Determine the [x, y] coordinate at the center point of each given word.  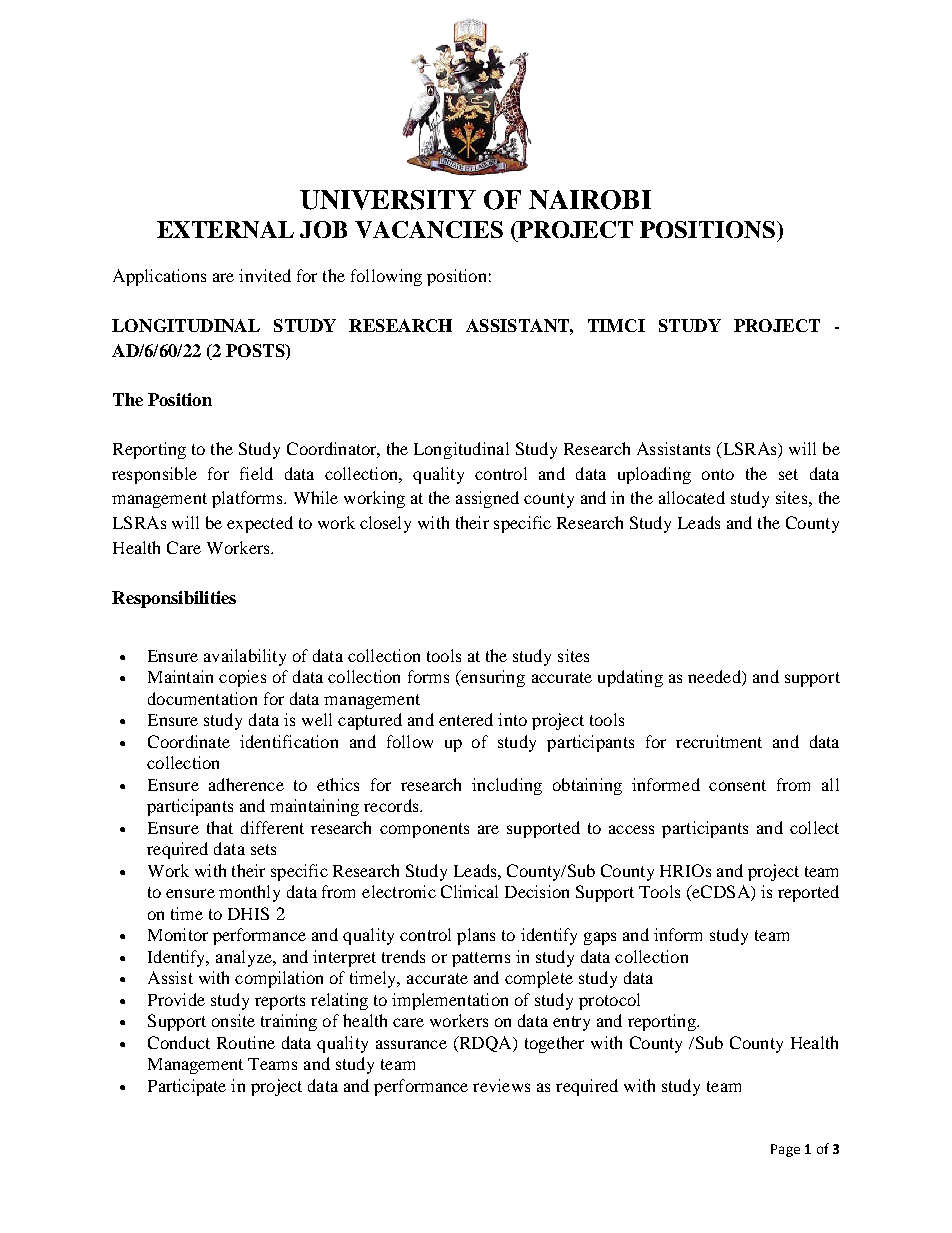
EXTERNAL [225, 229]
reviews [501, 1085]
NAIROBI [590, 200]
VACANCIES [429, 229]
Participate [187, 1087]
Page [785, 1150]
